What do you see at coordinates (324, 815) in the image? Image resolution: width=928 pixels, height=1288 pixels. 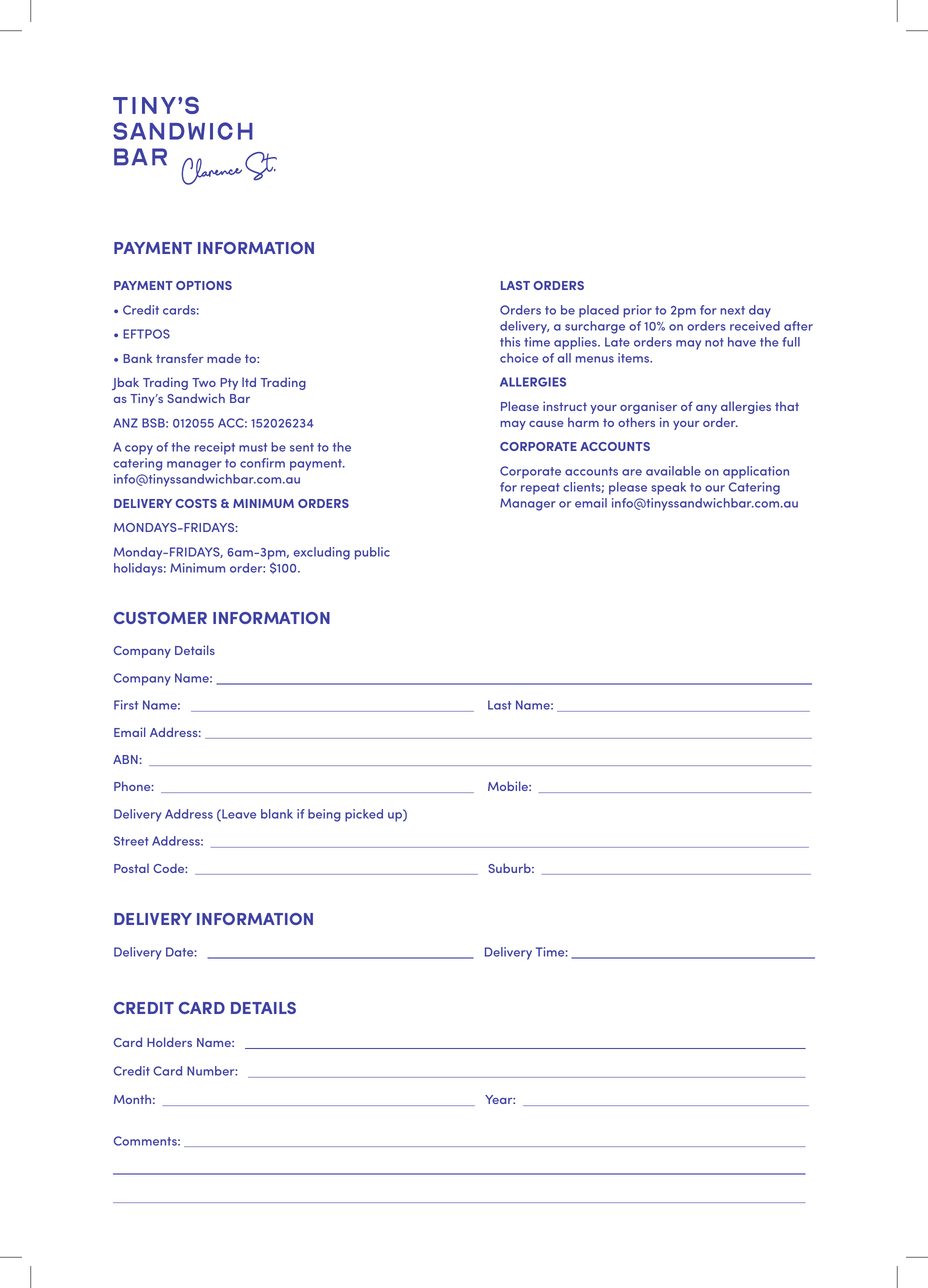 I see `being` at bounding box center [324, 815].
